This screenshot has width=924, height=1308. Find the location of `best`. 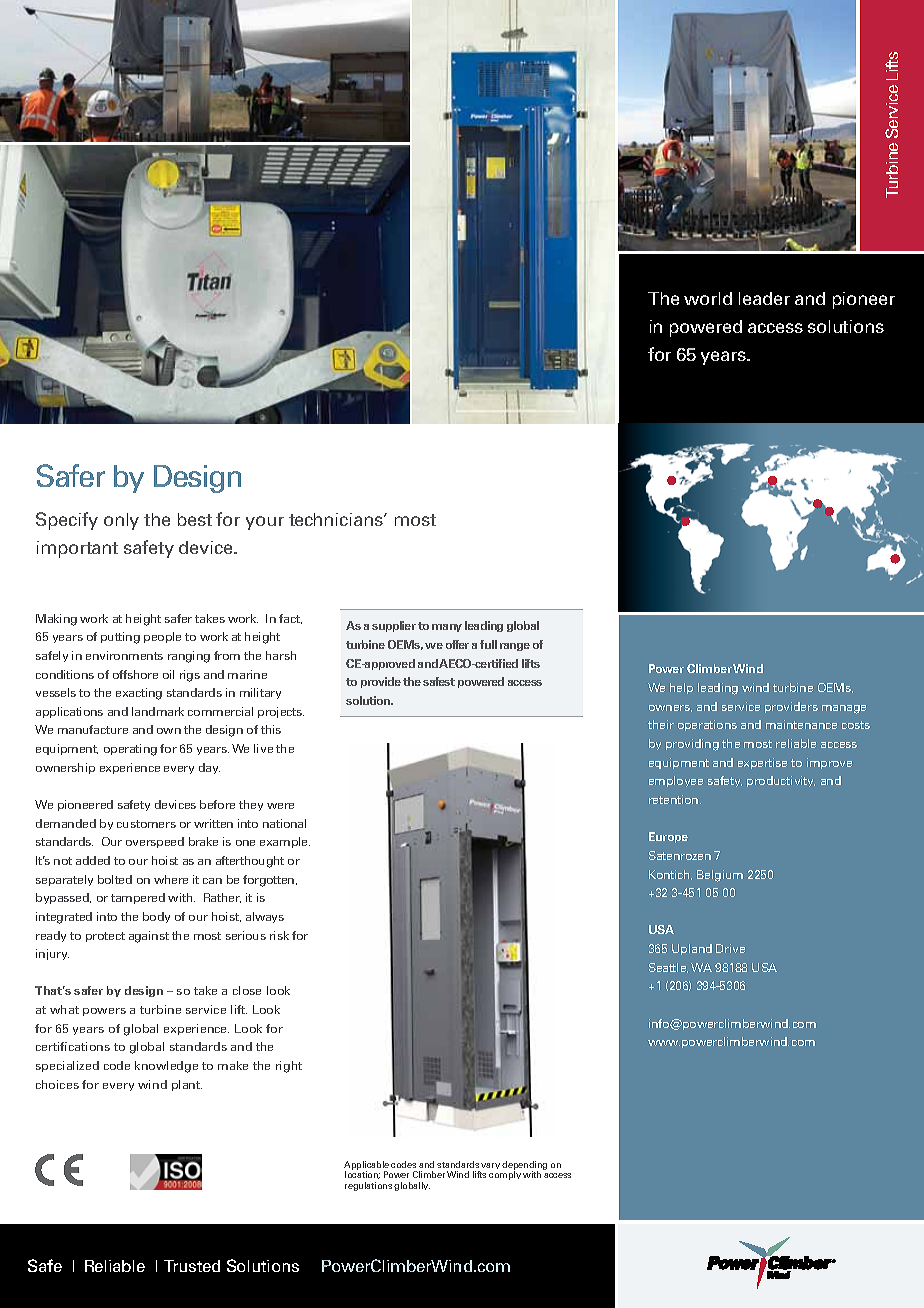

best is located at coordinates (195, 519).
